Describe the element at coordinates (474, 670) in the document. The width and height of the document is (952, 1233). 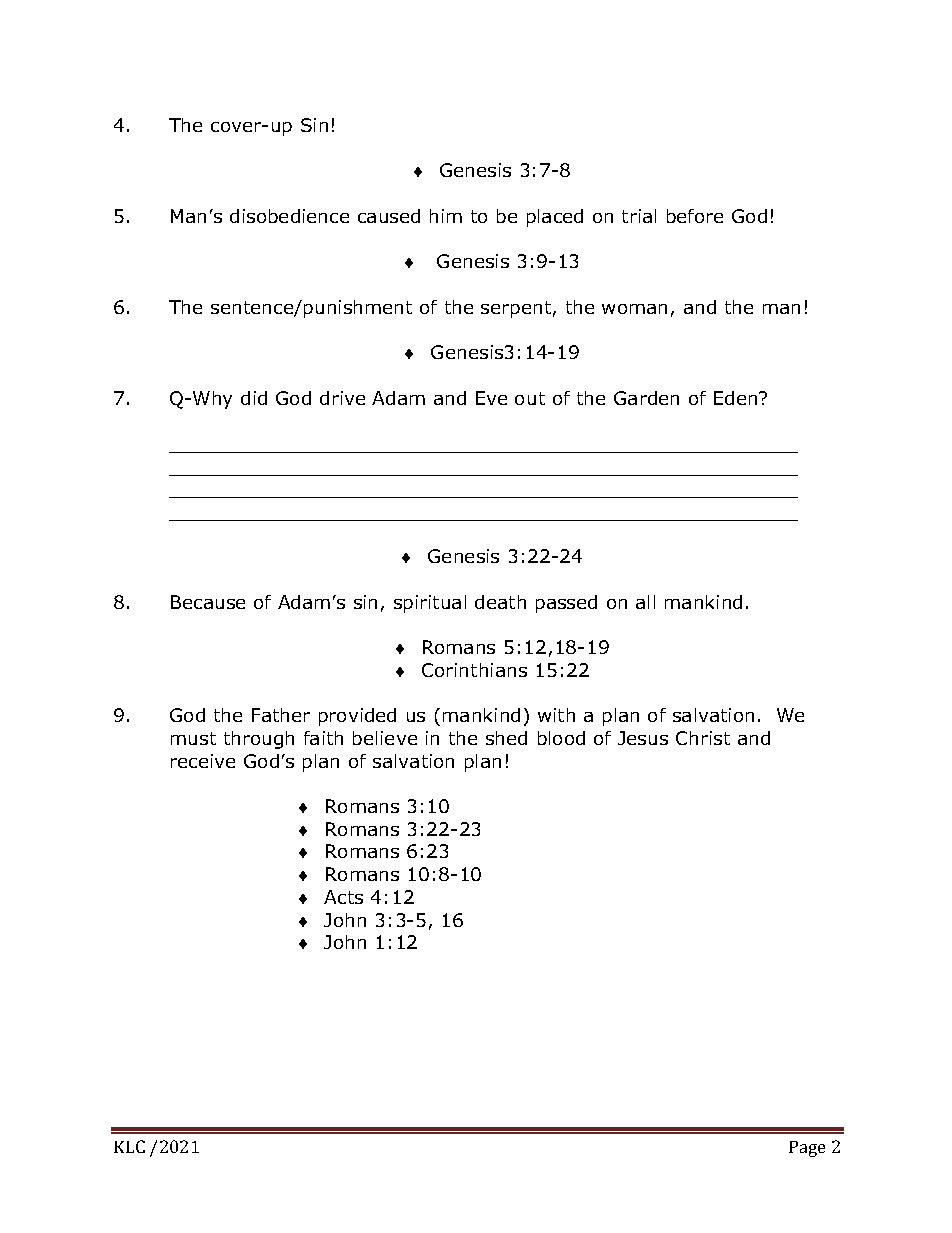
I see `Corinthians` at that location.
